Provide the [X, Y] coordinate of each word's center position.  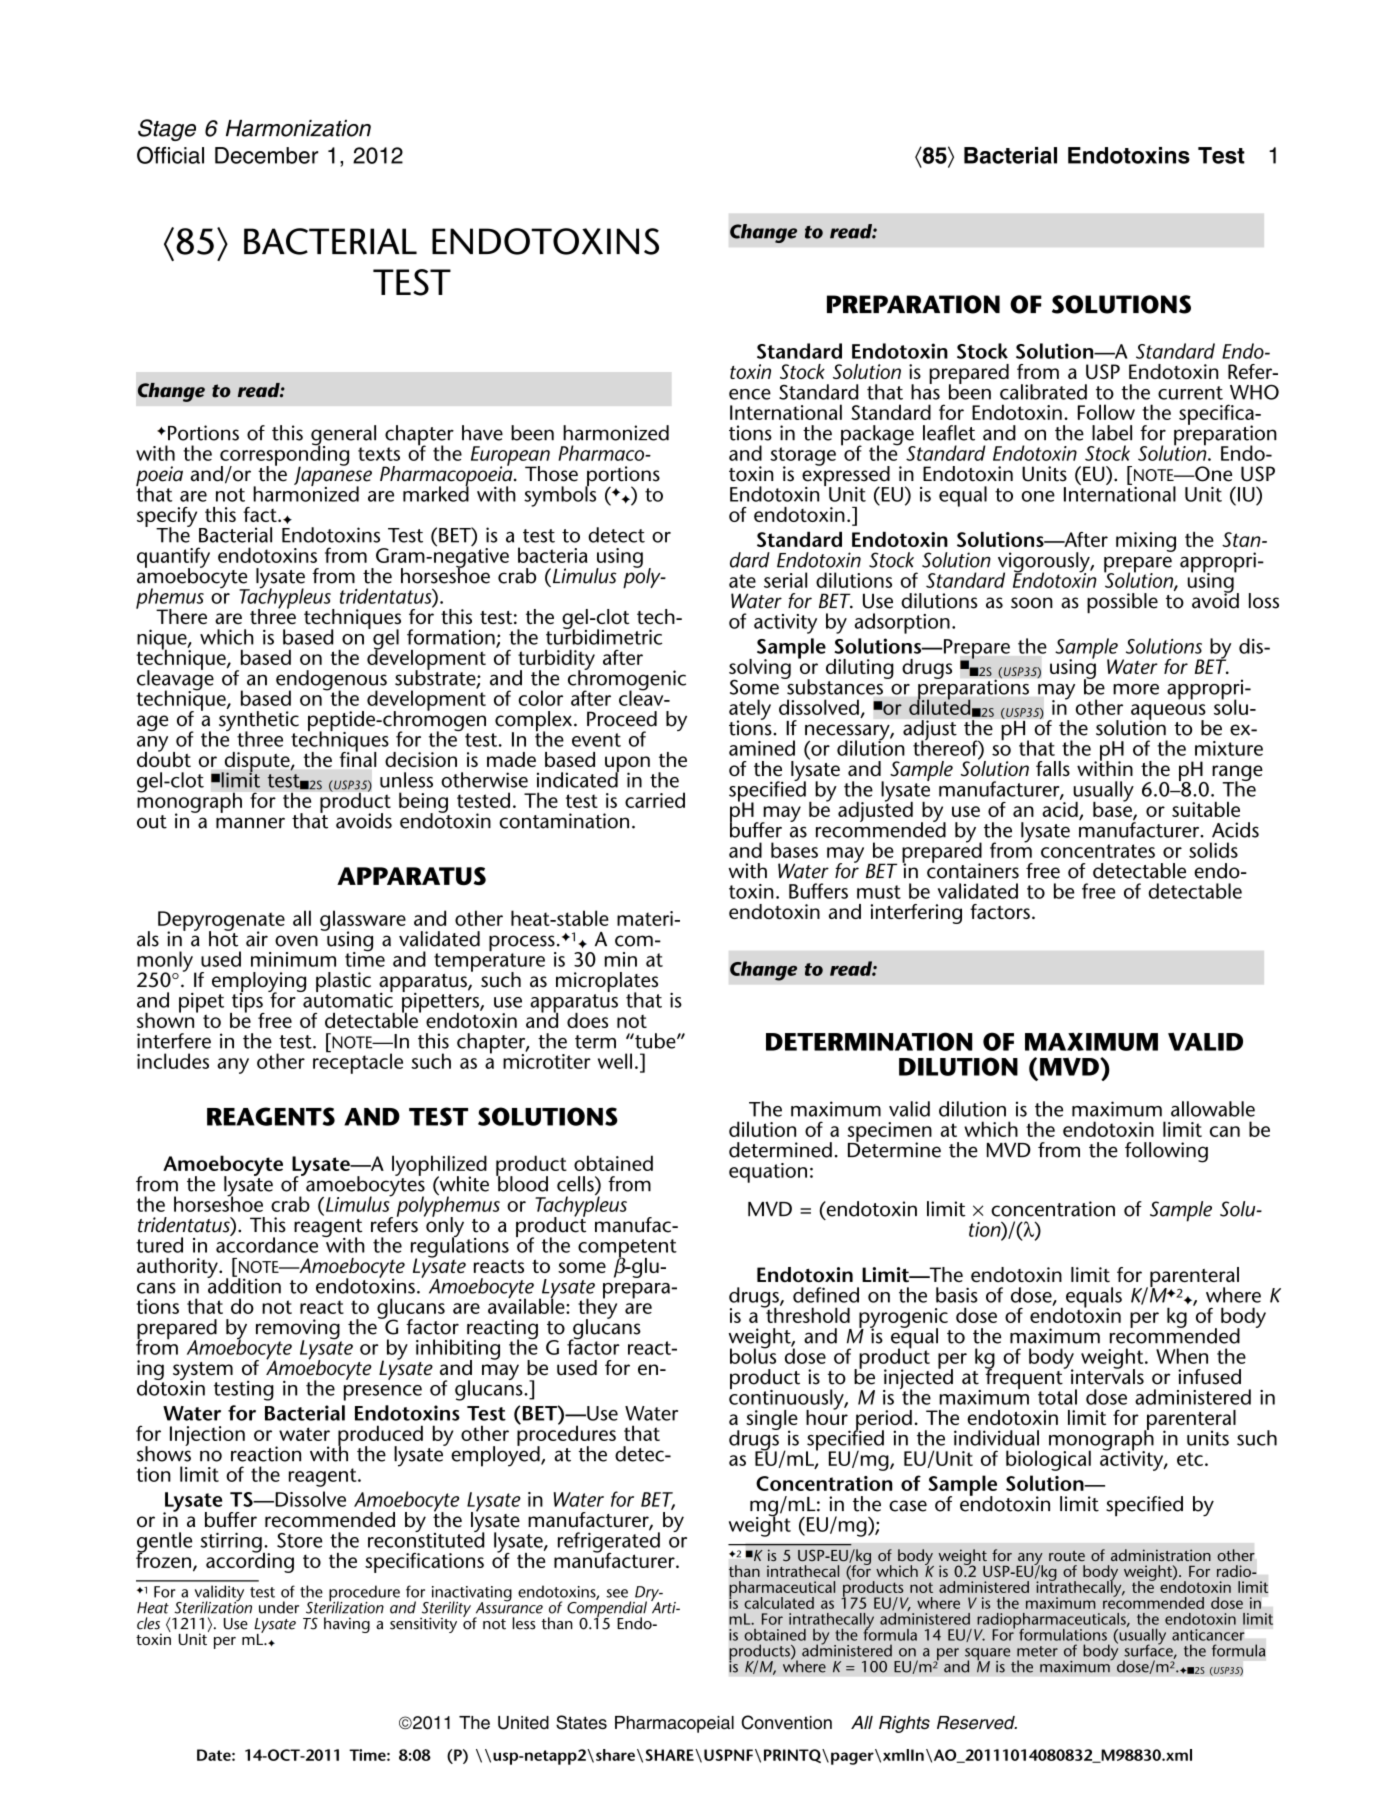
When [1182, 1356]
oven [296, 941]
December [266, 155]
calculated [779, 1603]
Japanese [333, 476]
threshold [807, 1314]
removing [299, 1330]
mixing [1146, 542]
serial [785, 580]
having [347, 1625]
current [1190, 393]
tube [655, 1041]
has [925, 391]
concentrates [1098, 851]
